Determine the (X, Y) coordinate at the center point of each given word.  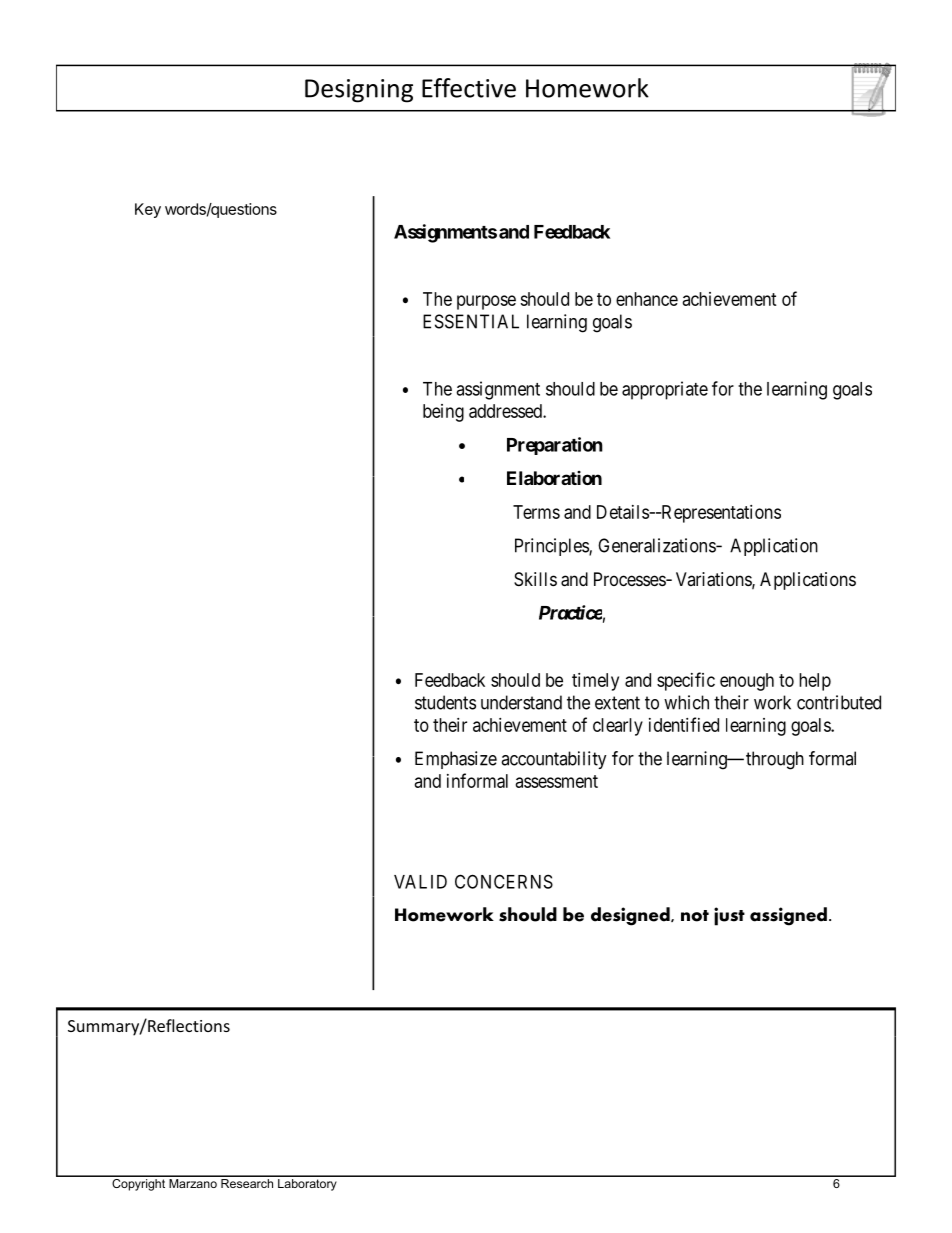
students (445, 702)
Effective (469, 88)
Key (148, 210)
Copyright (139, 1183)
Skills (535, 579)
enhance (647, 299)
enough (747, 682)
